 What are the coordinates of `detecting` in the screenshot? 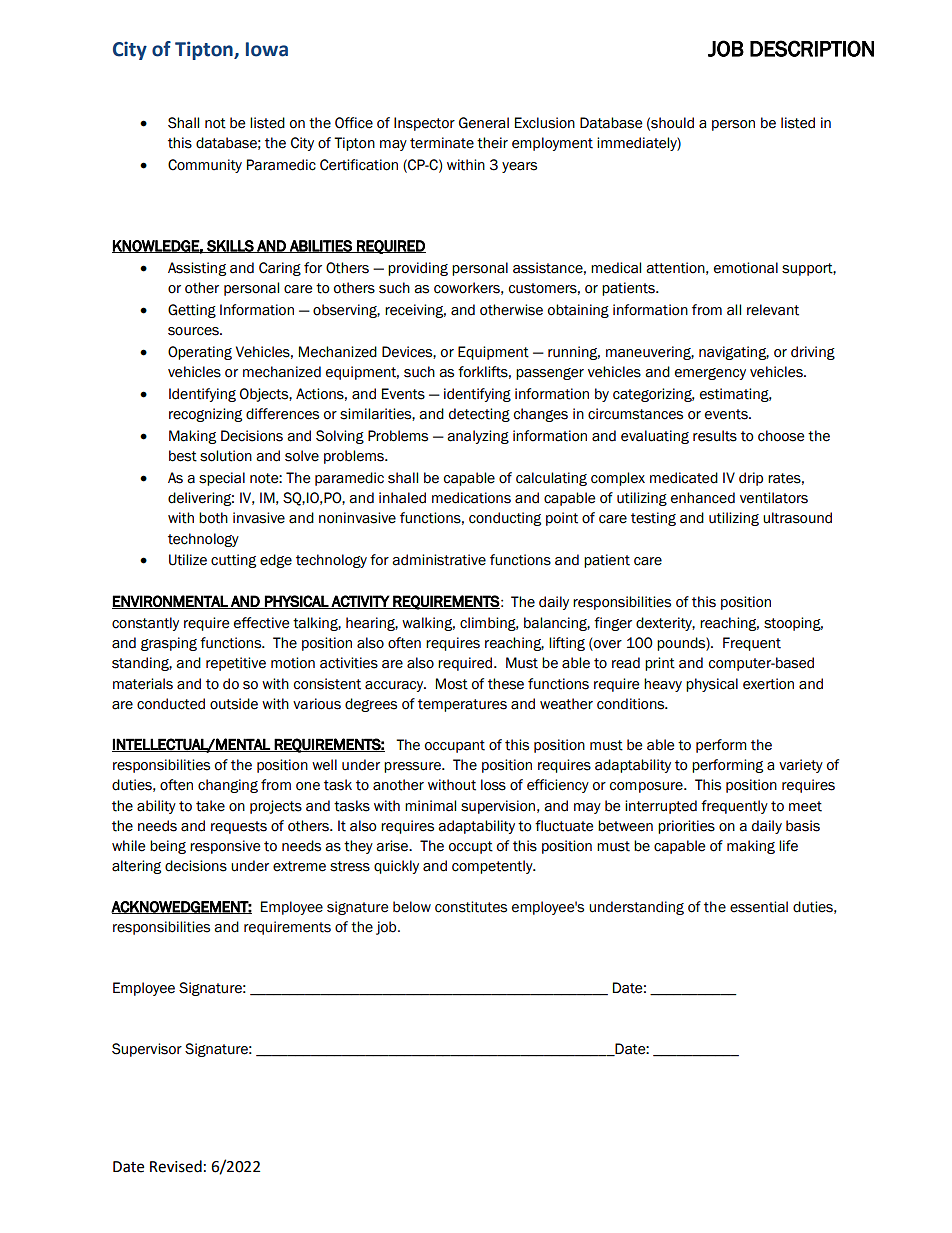 It's located at (479, 415).
